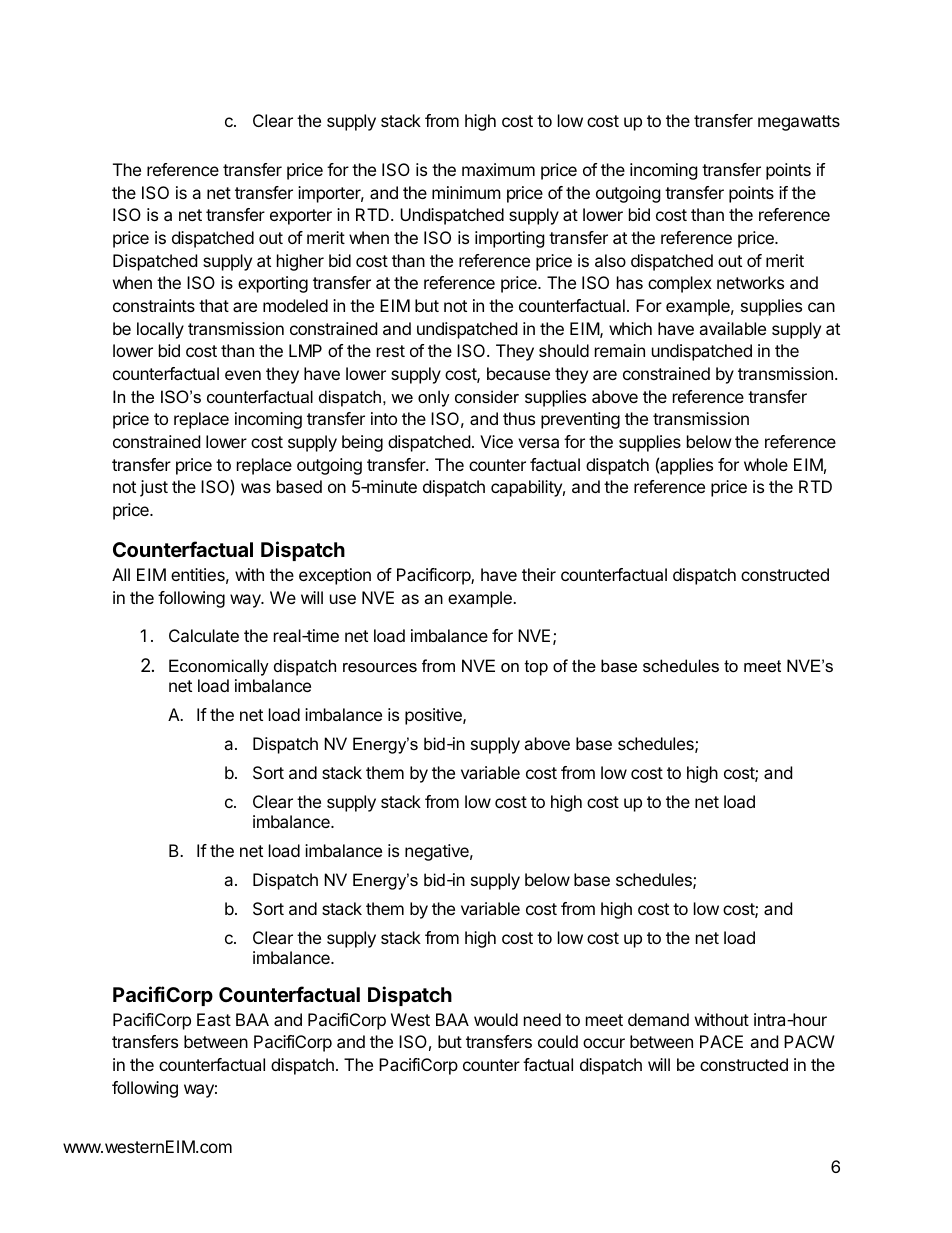 The image size is (952, 1233). Describe the element at coordinates (301, 217) in the screenshot. I see `exporter` at that location.
